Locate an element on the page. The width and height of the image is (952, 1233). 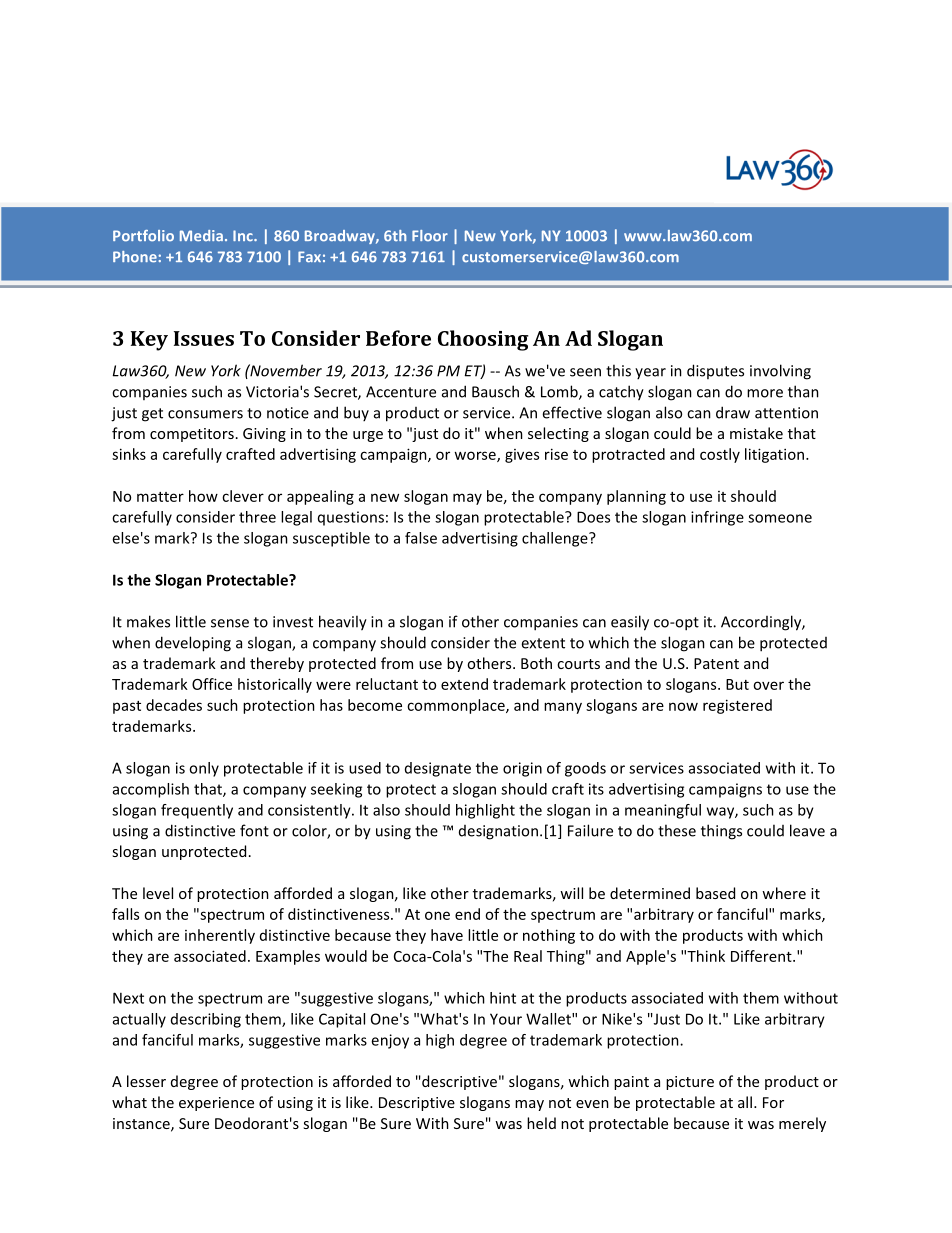
infringe is located at coordinates (717, 518).
